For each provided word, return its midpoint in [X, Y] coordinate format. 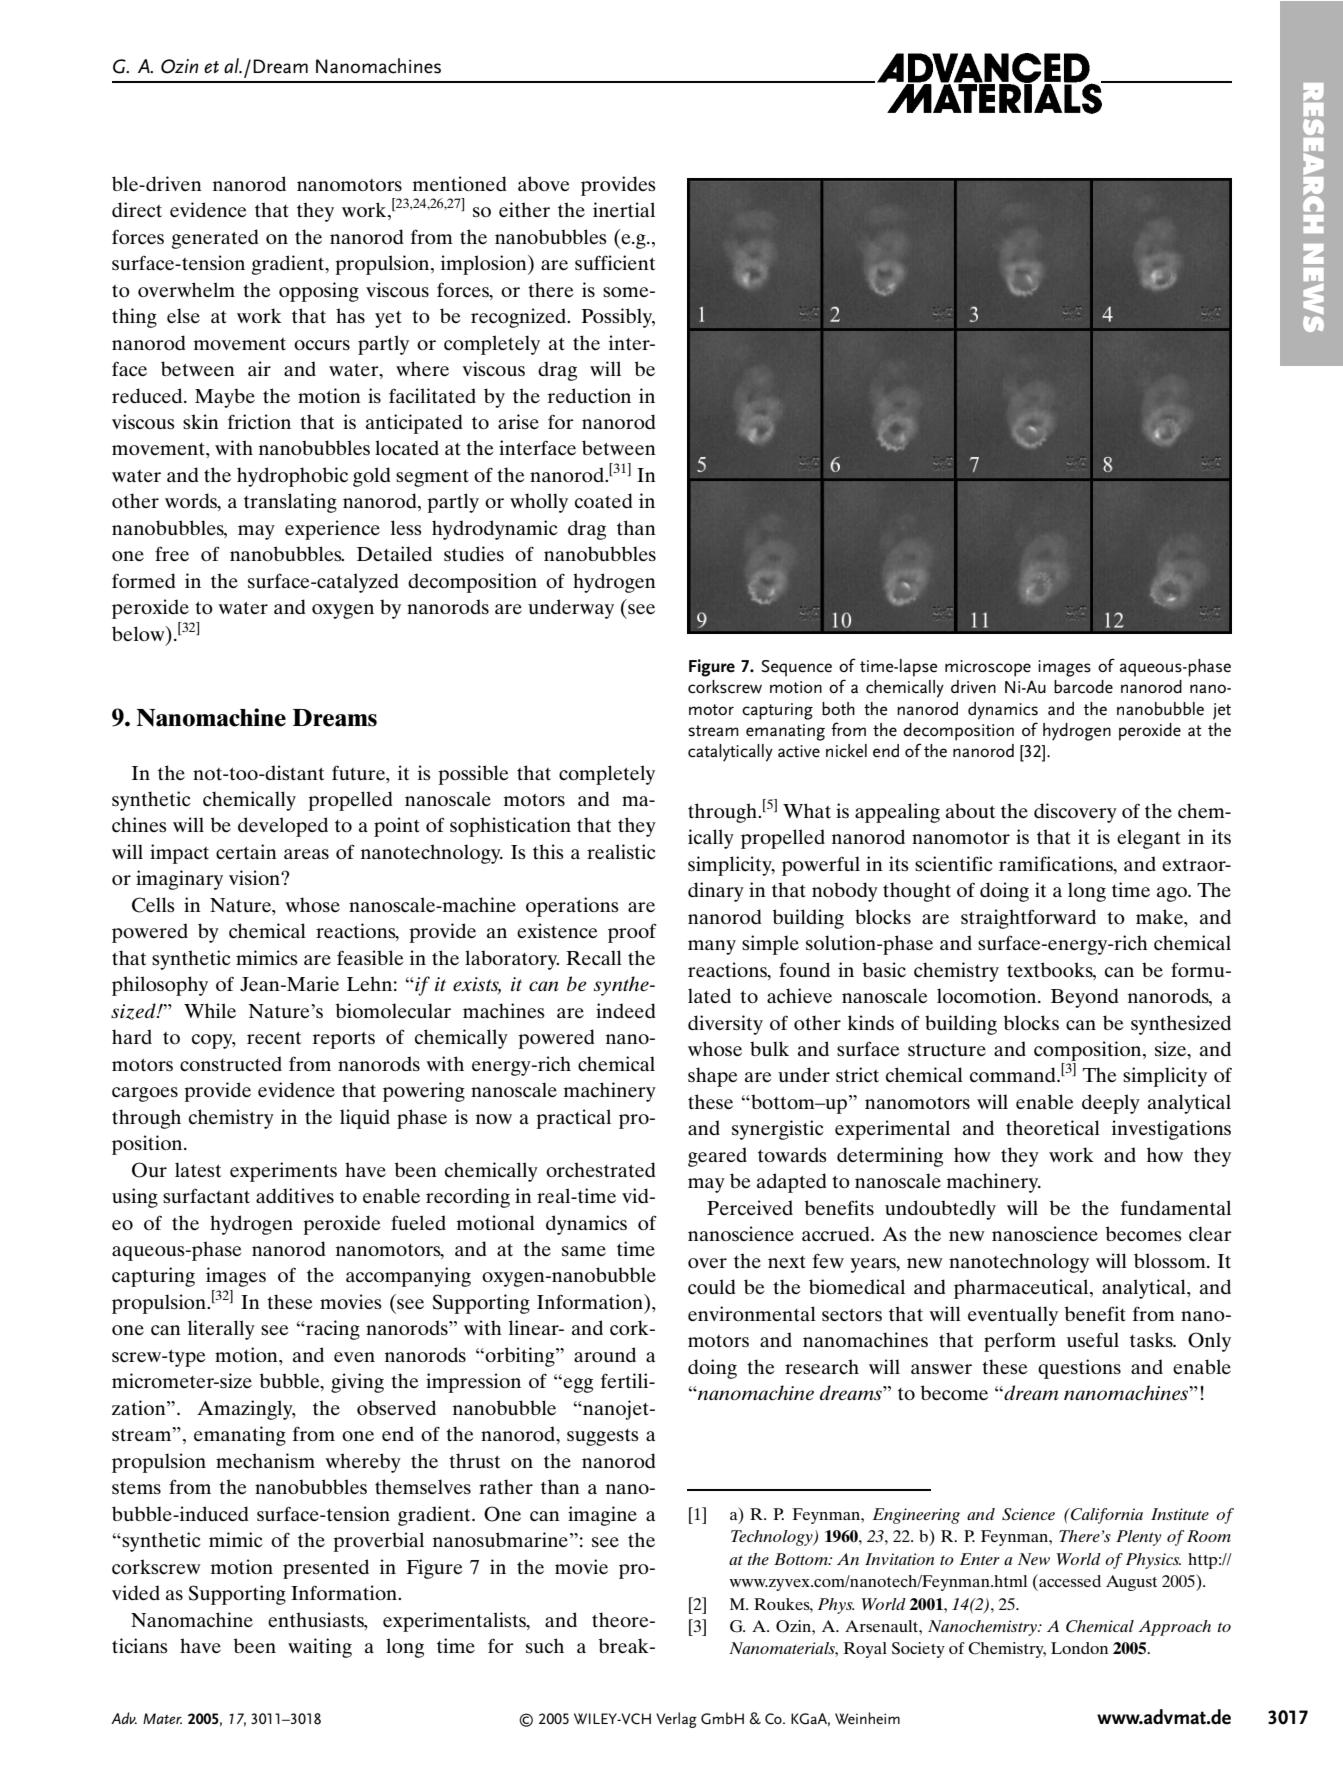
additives [295, 1195]
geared [717, 1157]
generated [215, 239]
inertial [624, 209]
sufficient [615, 263]
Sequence [796, 668]
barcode [1083, 687]
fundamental [1176, 1207]
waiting [320, 1648]
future [360, 772]
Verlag [676, 1720]
